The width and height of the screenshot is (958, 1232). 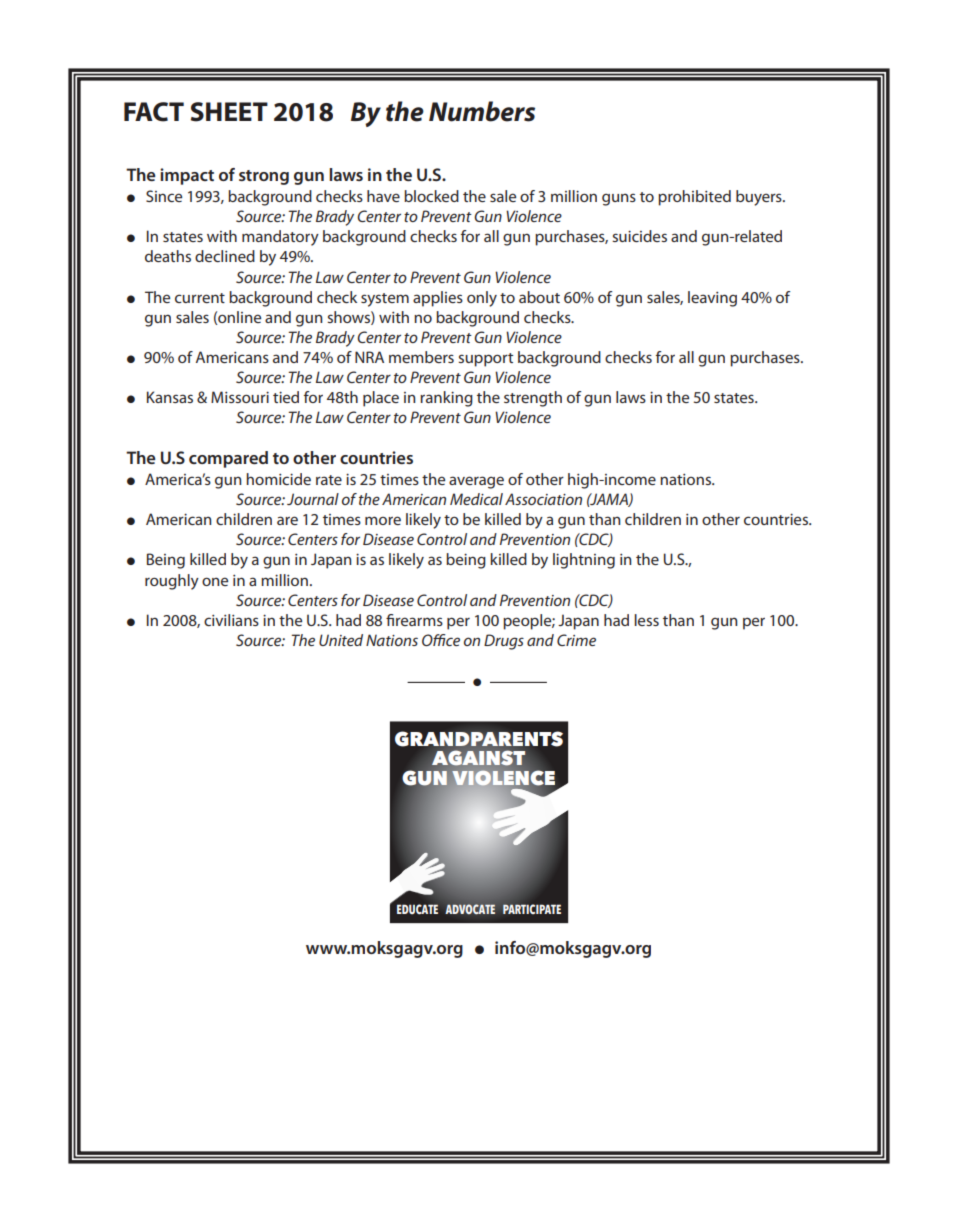 I want to click on prohibited, so click(x=694, y=198).
